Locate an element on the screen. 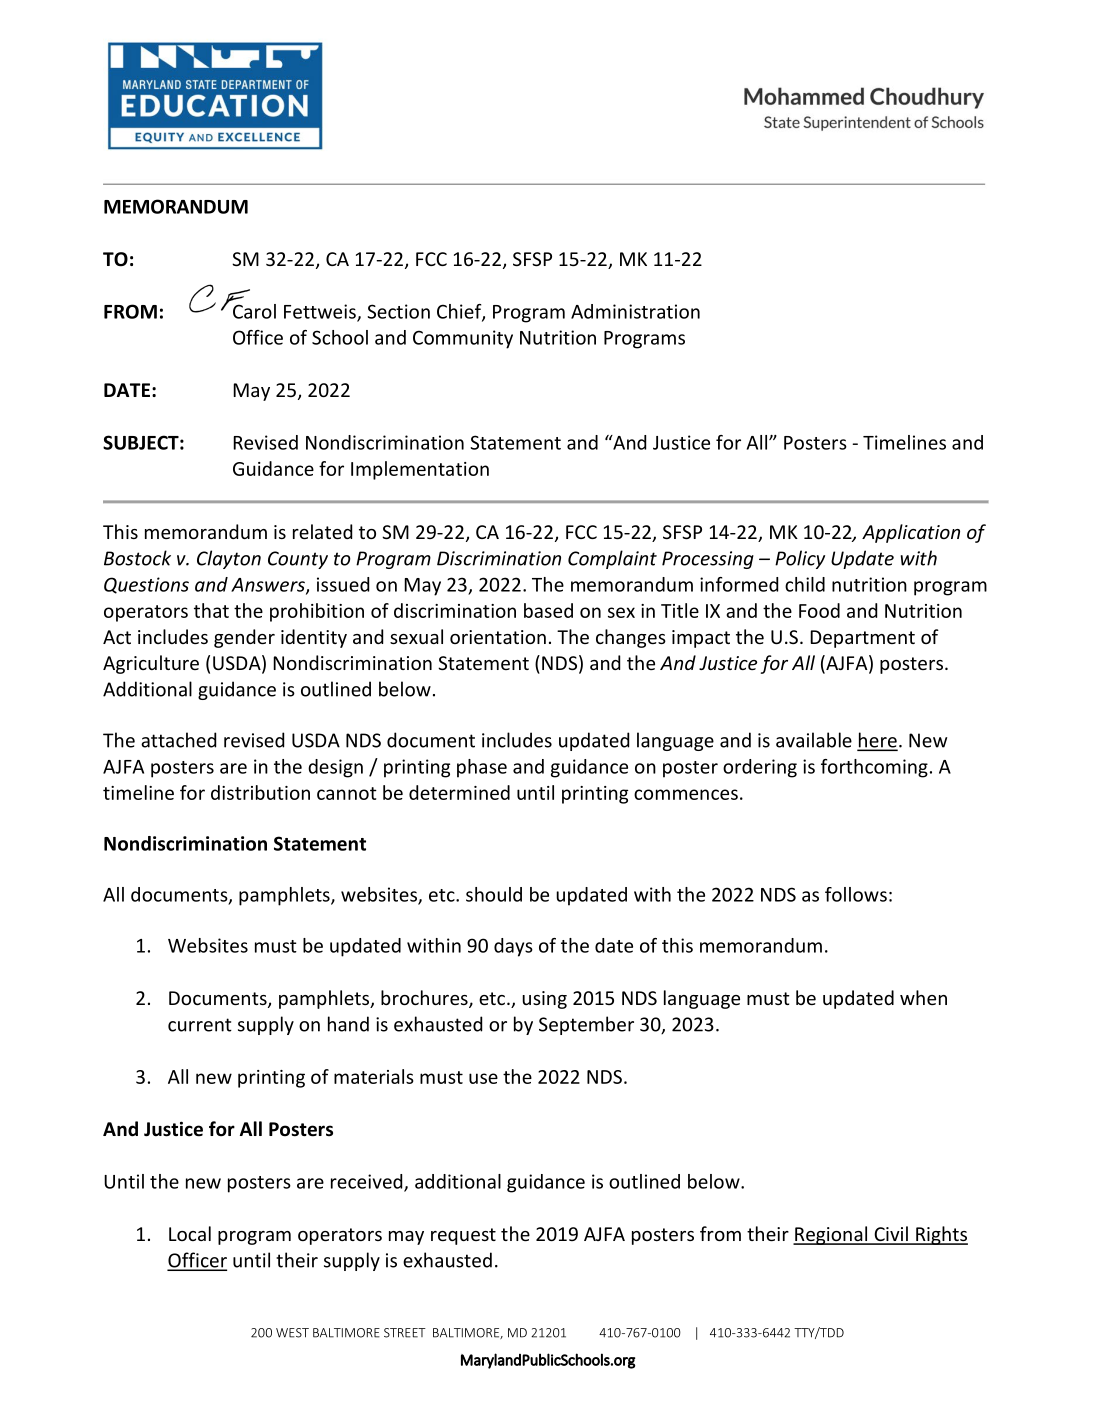 This screenshot has width=1095, height=1418. phase is located at coordinates (482, 768).
